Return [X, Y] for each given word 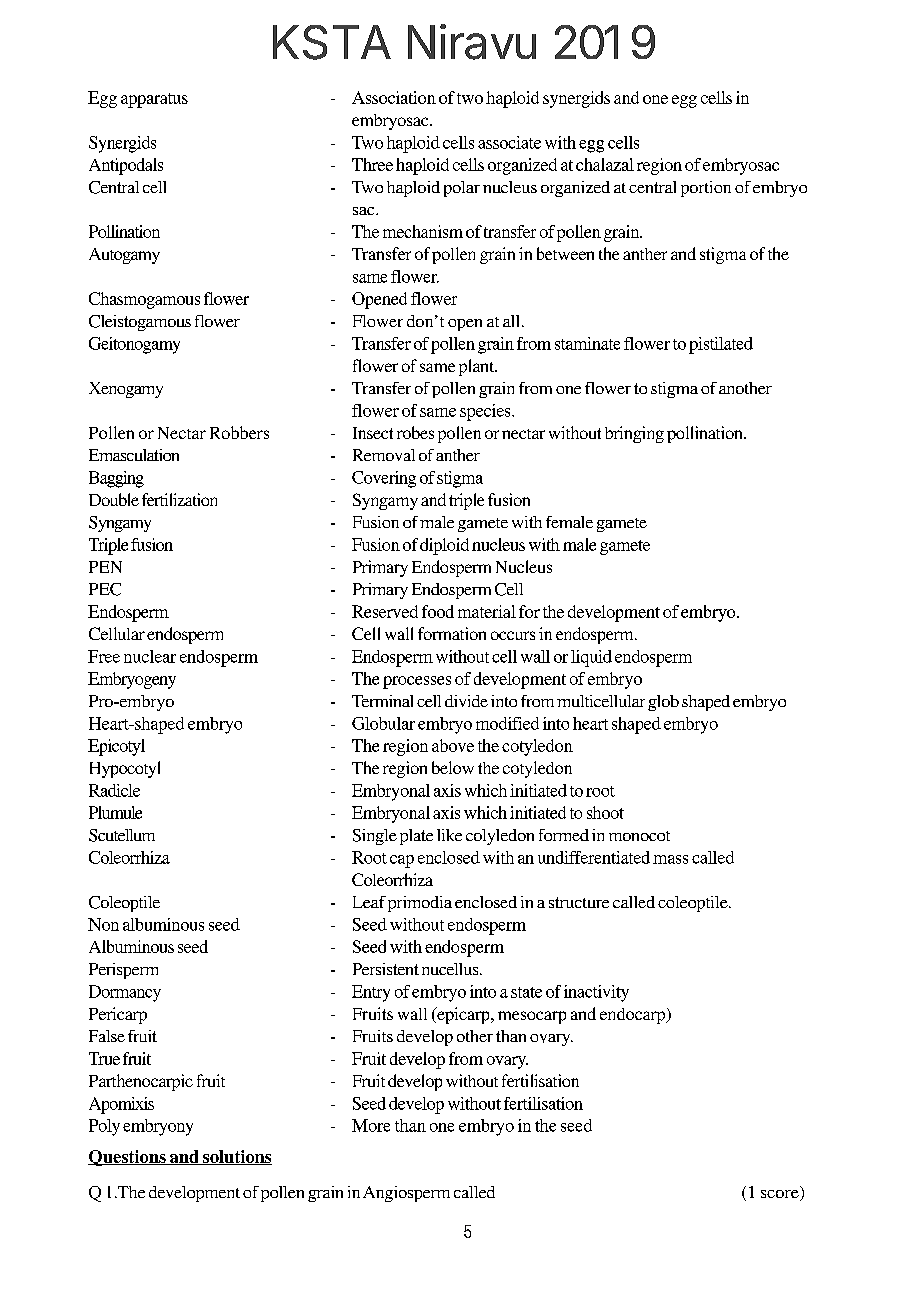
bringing [634, 434]
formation [452, 633]
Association [394, 97]
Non [103, 924]
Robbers [239, 432]
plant [478, 367]
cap [402, 861]
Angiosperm [406, 1194]
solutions [236, 1157]
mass [670, 859]
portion [706, 189]
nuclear [150, 656]
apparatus [154, 100]
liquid [591, 658]
